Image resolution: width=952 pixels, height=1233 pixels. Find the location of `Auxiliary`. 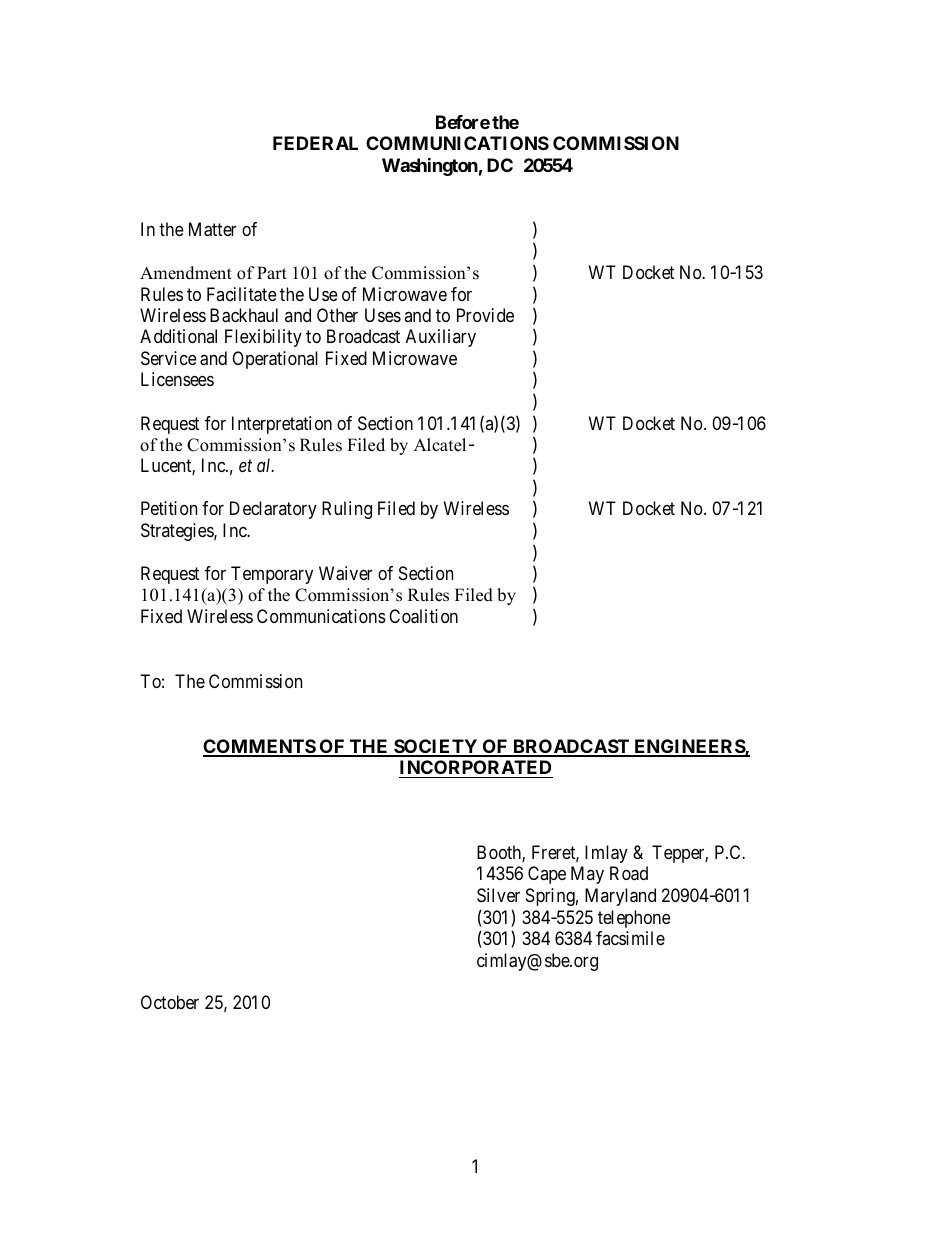

Auxiliary is located at coordinates (441, 338).
